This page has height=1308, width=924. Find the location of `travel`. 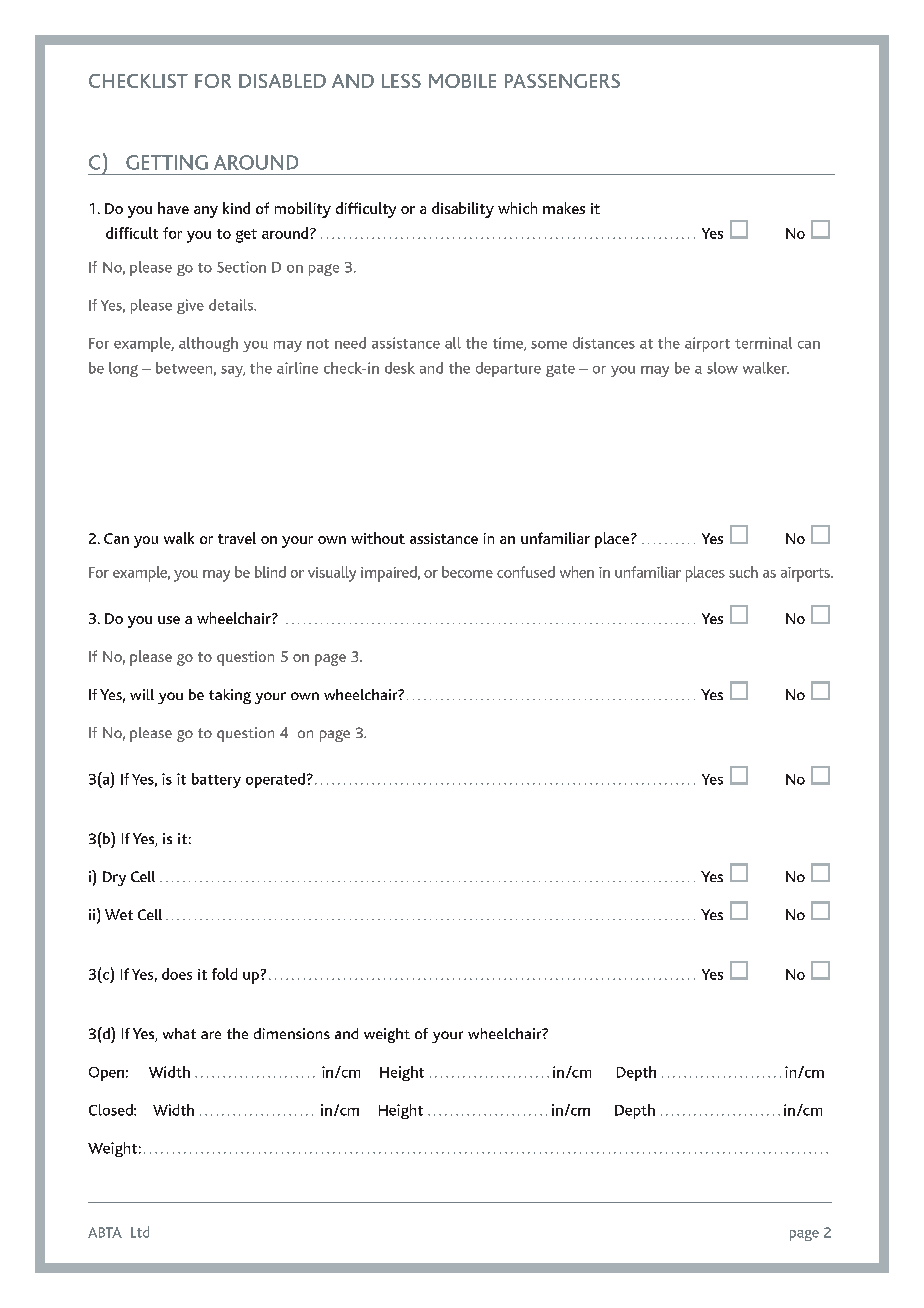

travel is located at coordinates (237, 538).
